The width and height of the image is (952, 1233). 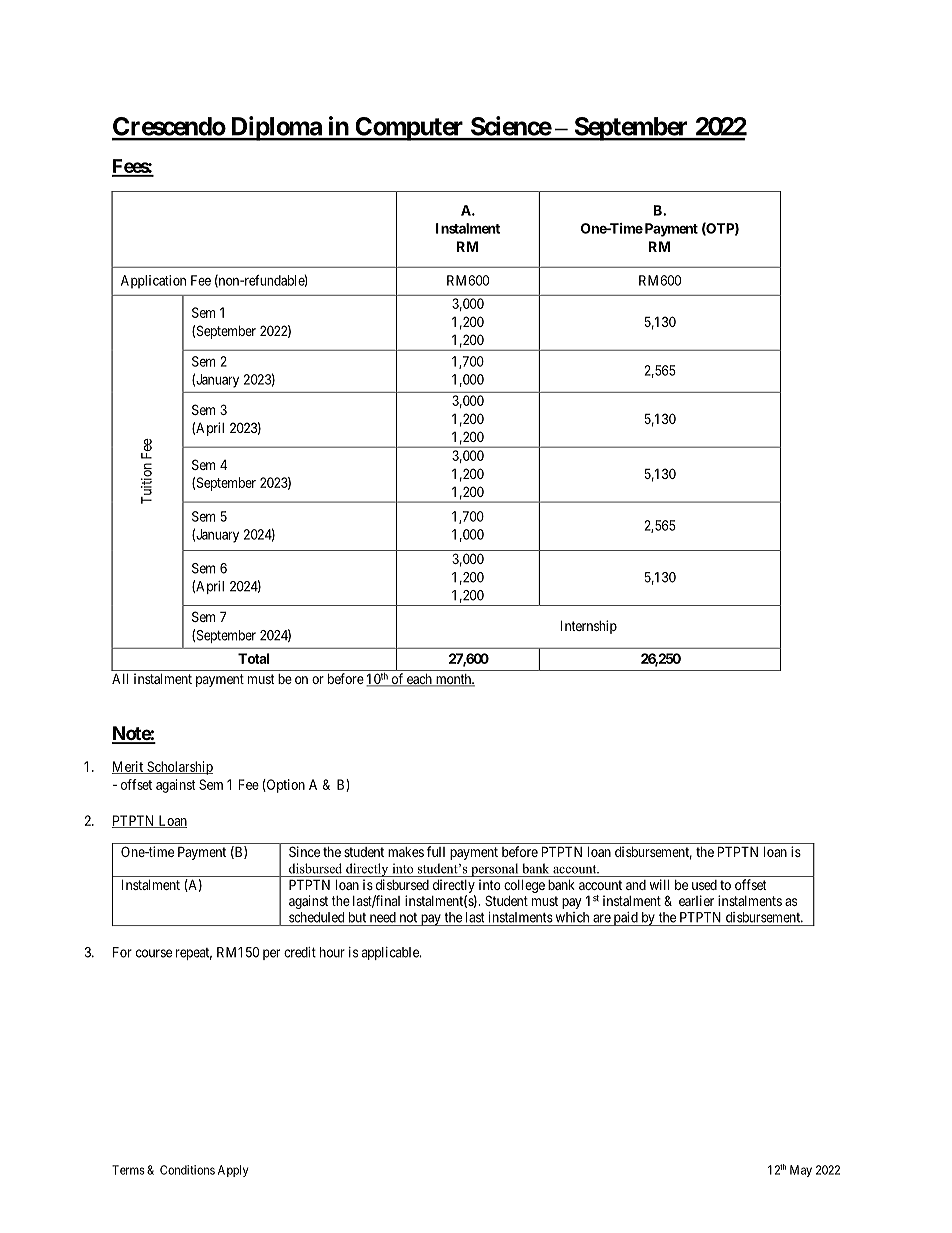 I want to click on May, so click(x=801, y=1171).
